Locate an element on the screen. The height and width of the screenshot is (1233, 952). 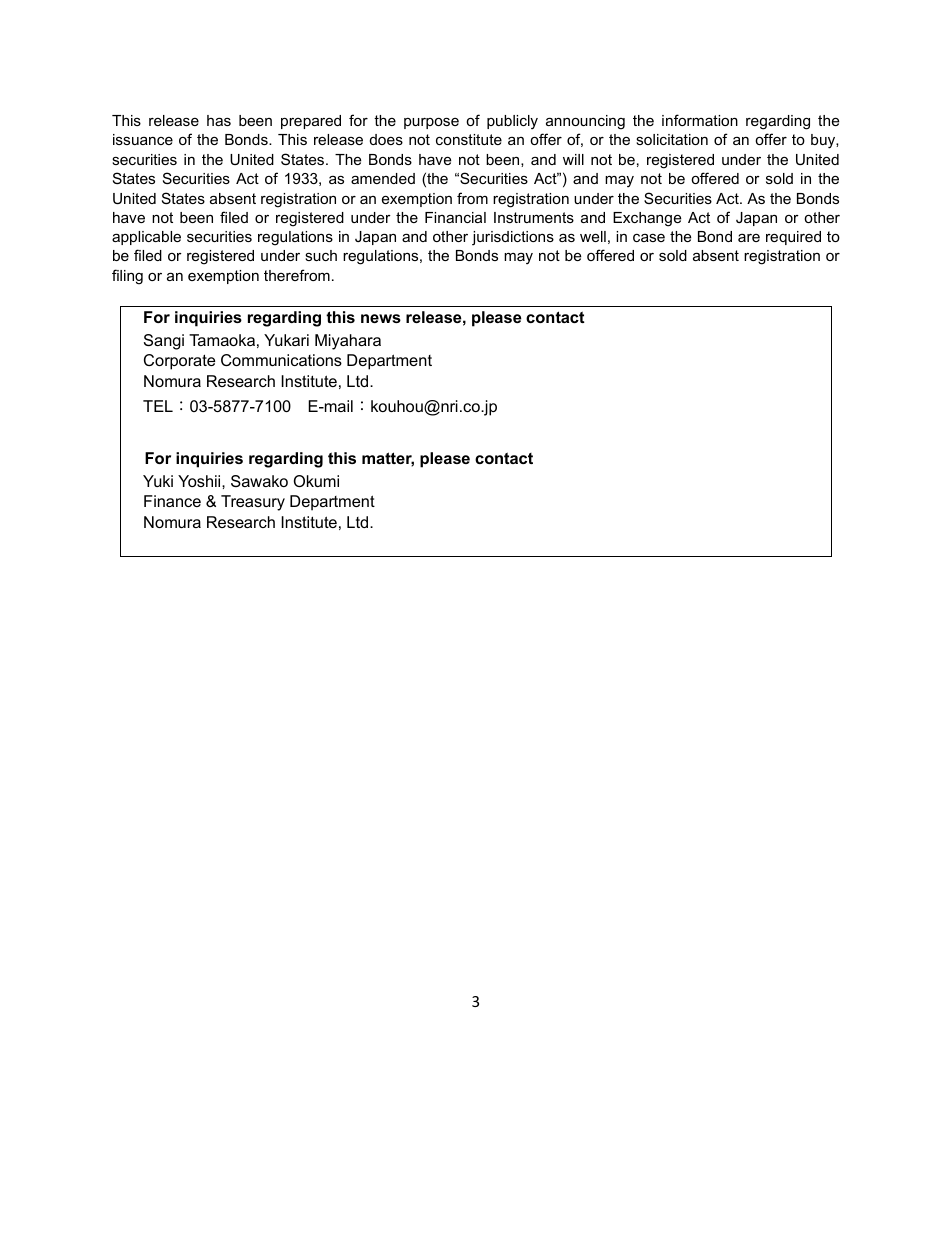
Communications is located at coordinates (281, 360).
